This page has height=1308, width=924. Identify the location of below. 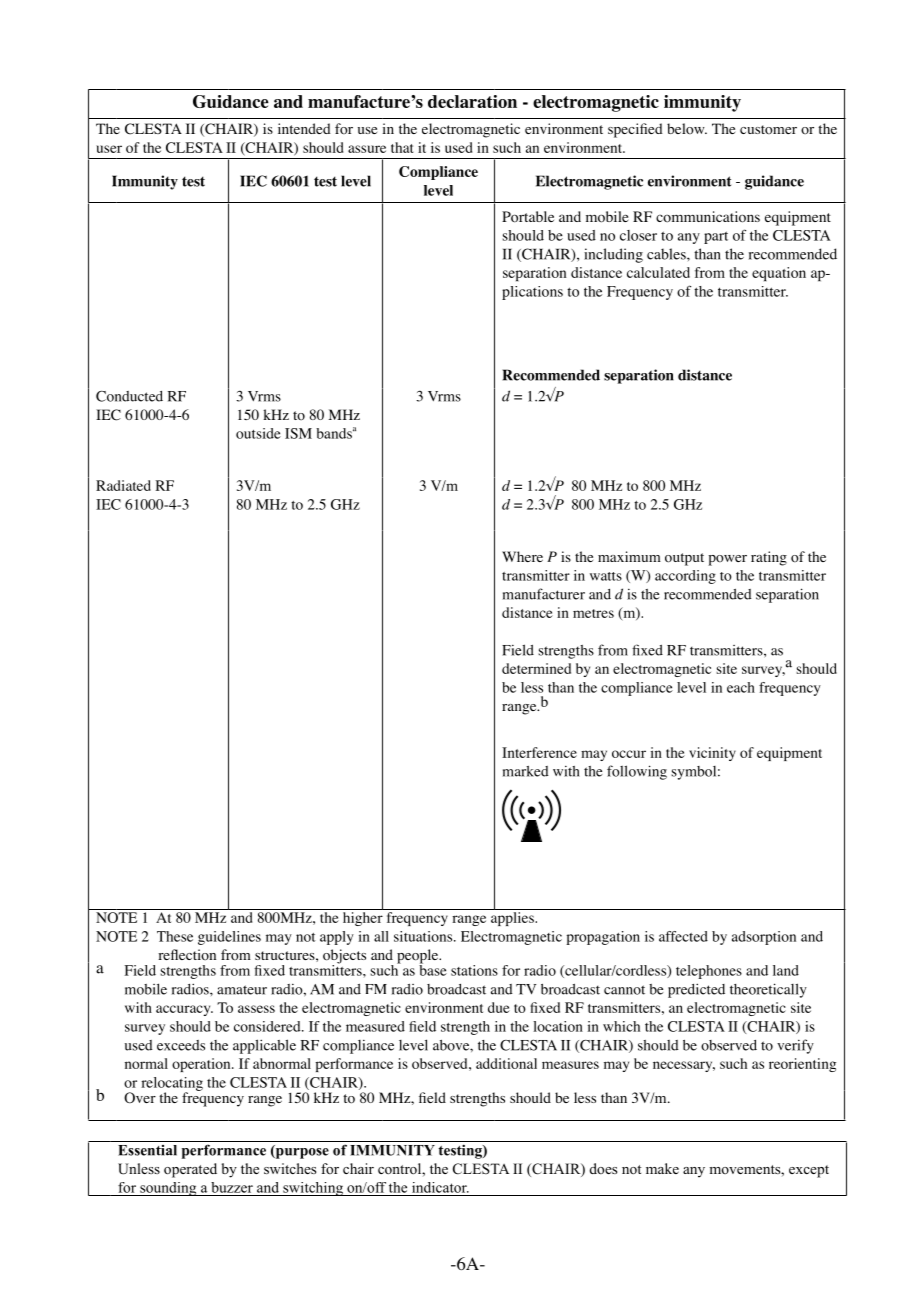
(687, 129).
